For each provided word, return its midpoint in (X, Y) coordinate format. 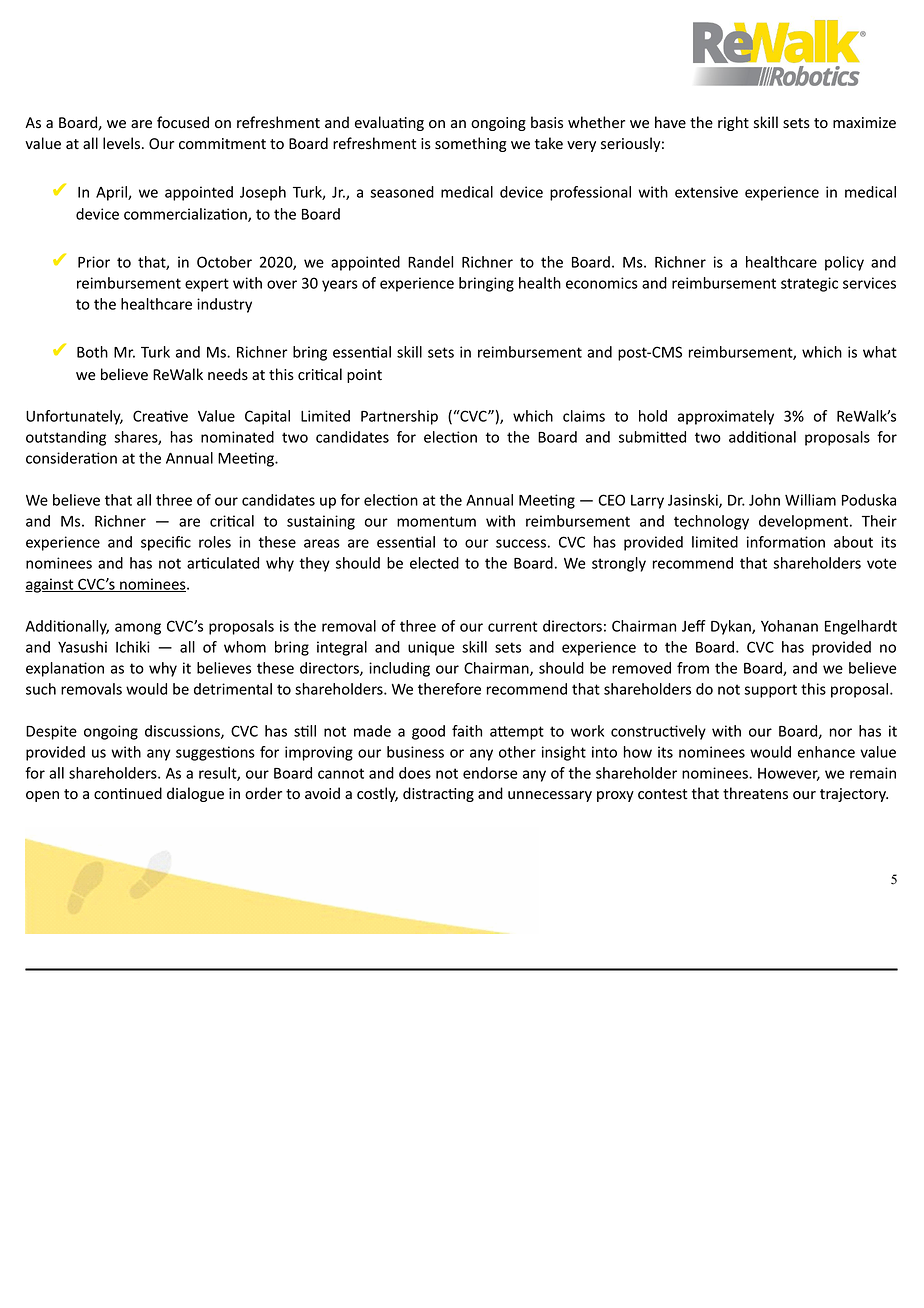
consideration (71, 458)
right (733, 123)
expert (207, 285)
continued (128, 793)
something (471, 144)
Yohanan (789, 626)
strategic (809, 284)
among (138, 629)
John (764, 500)
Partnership (399, 417)
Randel (430, 262)
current (512, 626)
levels (123, 143)
